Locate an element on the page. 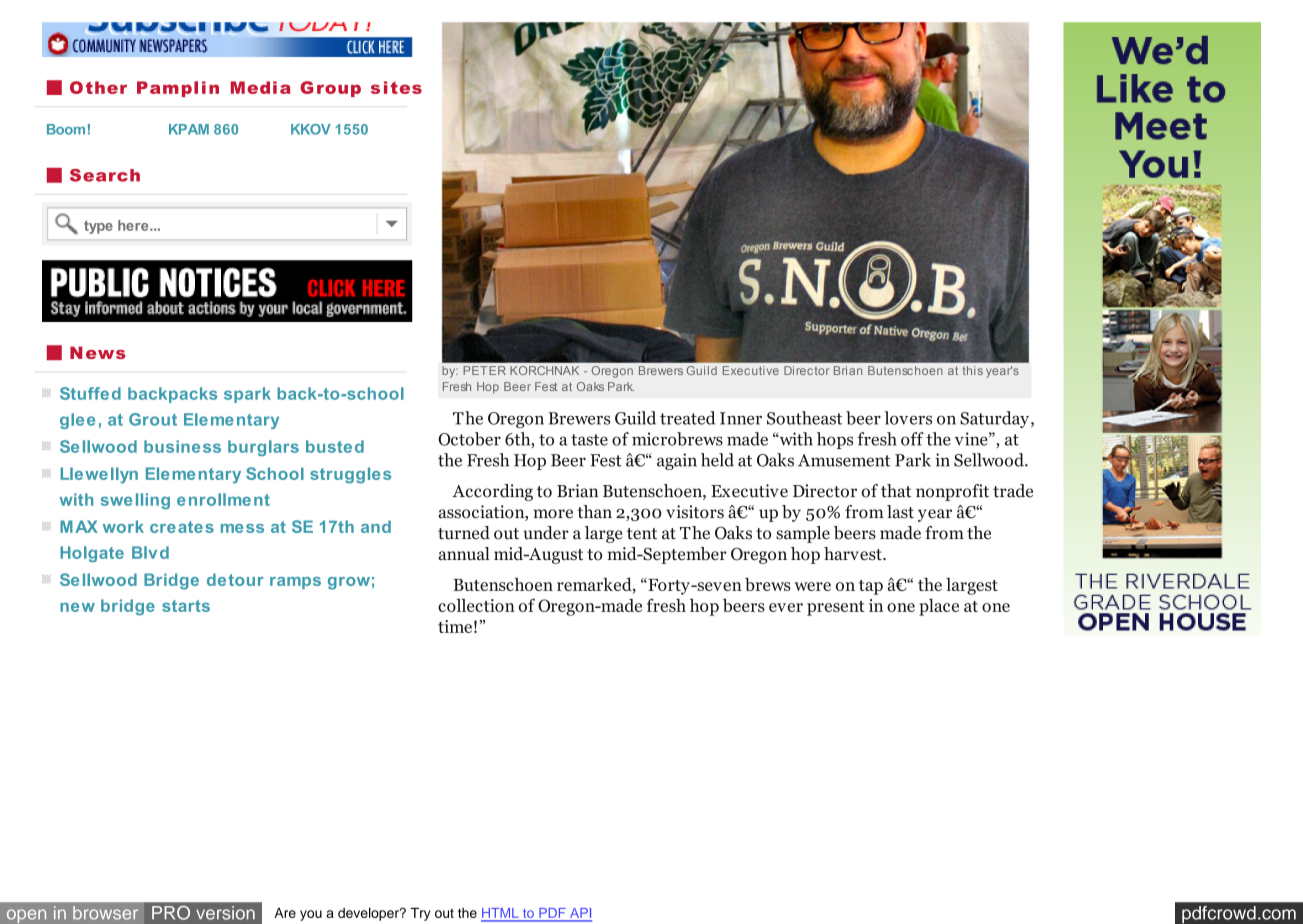 The height and width of the page is (924, 1303). starts is located at coordinates (186, 606).
